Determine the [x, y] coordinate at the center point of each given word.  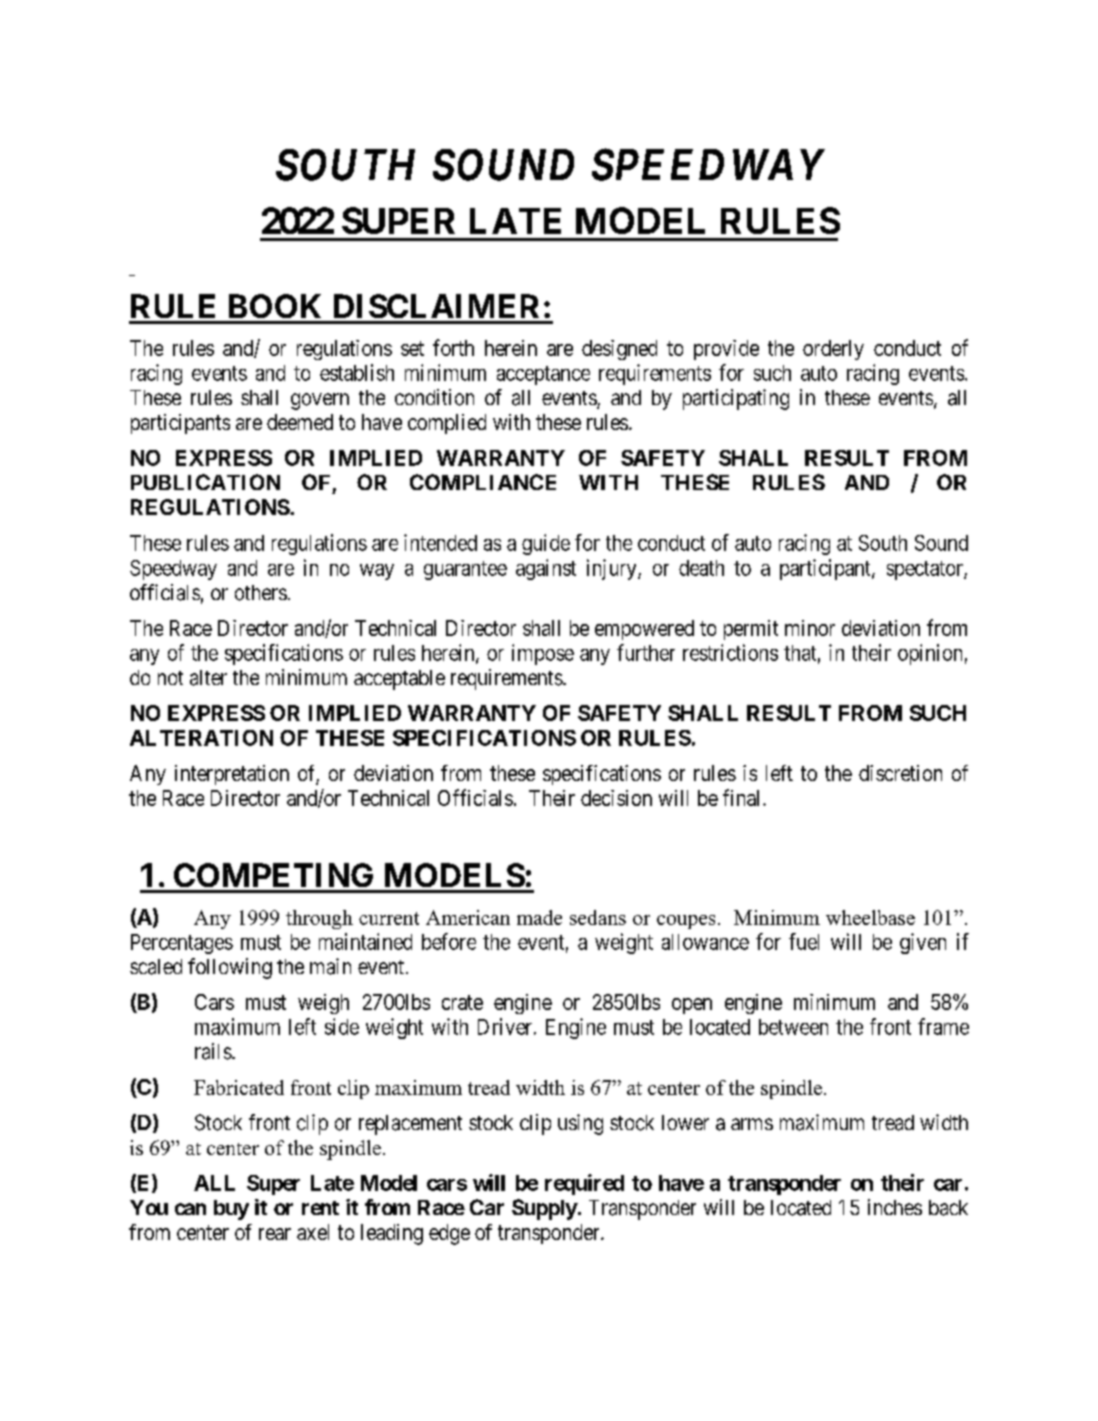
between [793, 1027]
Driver [506, 1026]
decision [616, 798]
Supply [545, 1209]
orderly [833, 350]
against [546, 569]
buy [231, 1210]
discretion [900, 773]
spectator [926, 570]
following [230, 968]
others [261, 593]
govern [320, 401]
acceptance [543, 375]
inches [895, 1207]
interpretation [232, 775]
